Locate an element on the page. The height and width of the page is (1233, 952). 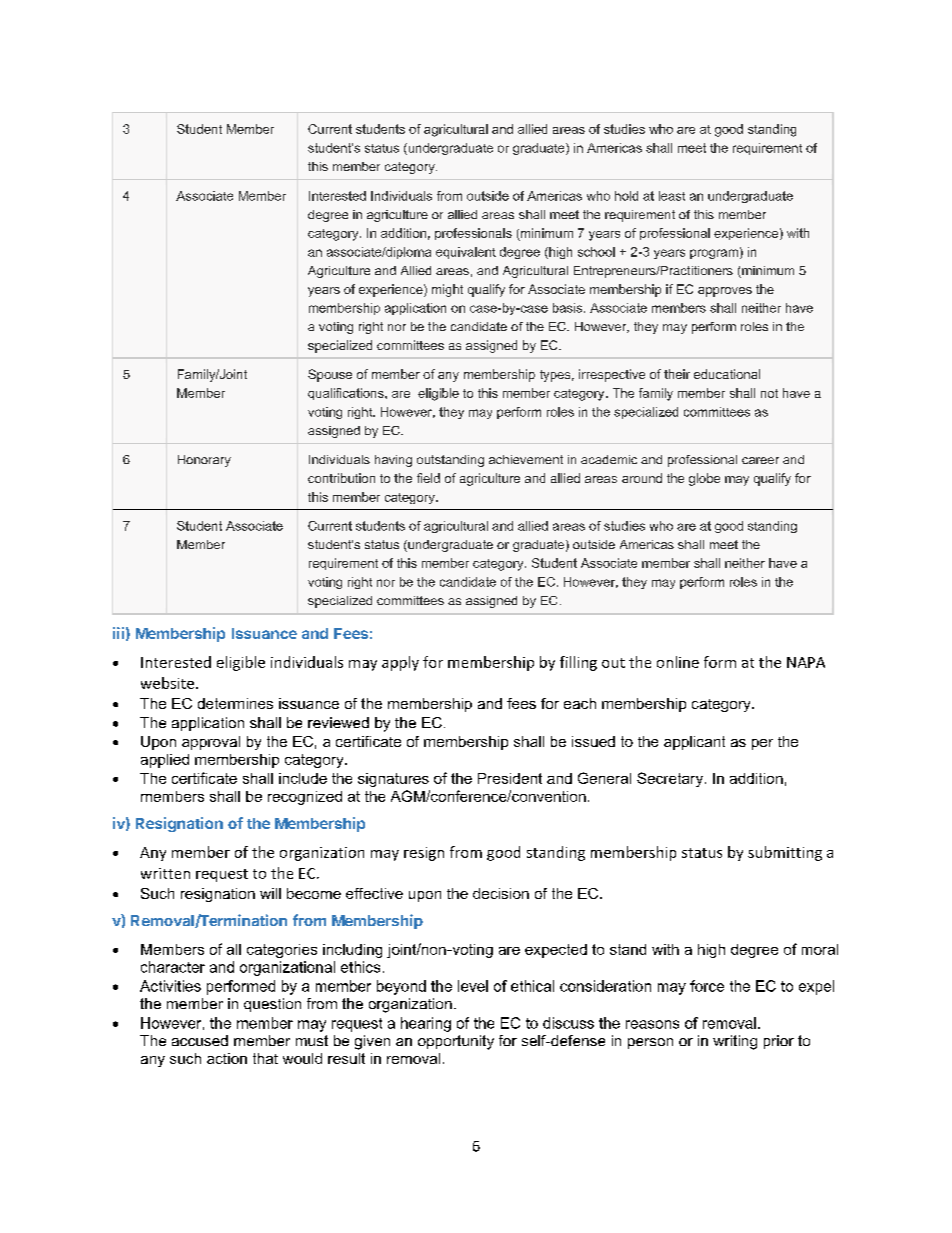
globe is located at coordinates (704, 479).
